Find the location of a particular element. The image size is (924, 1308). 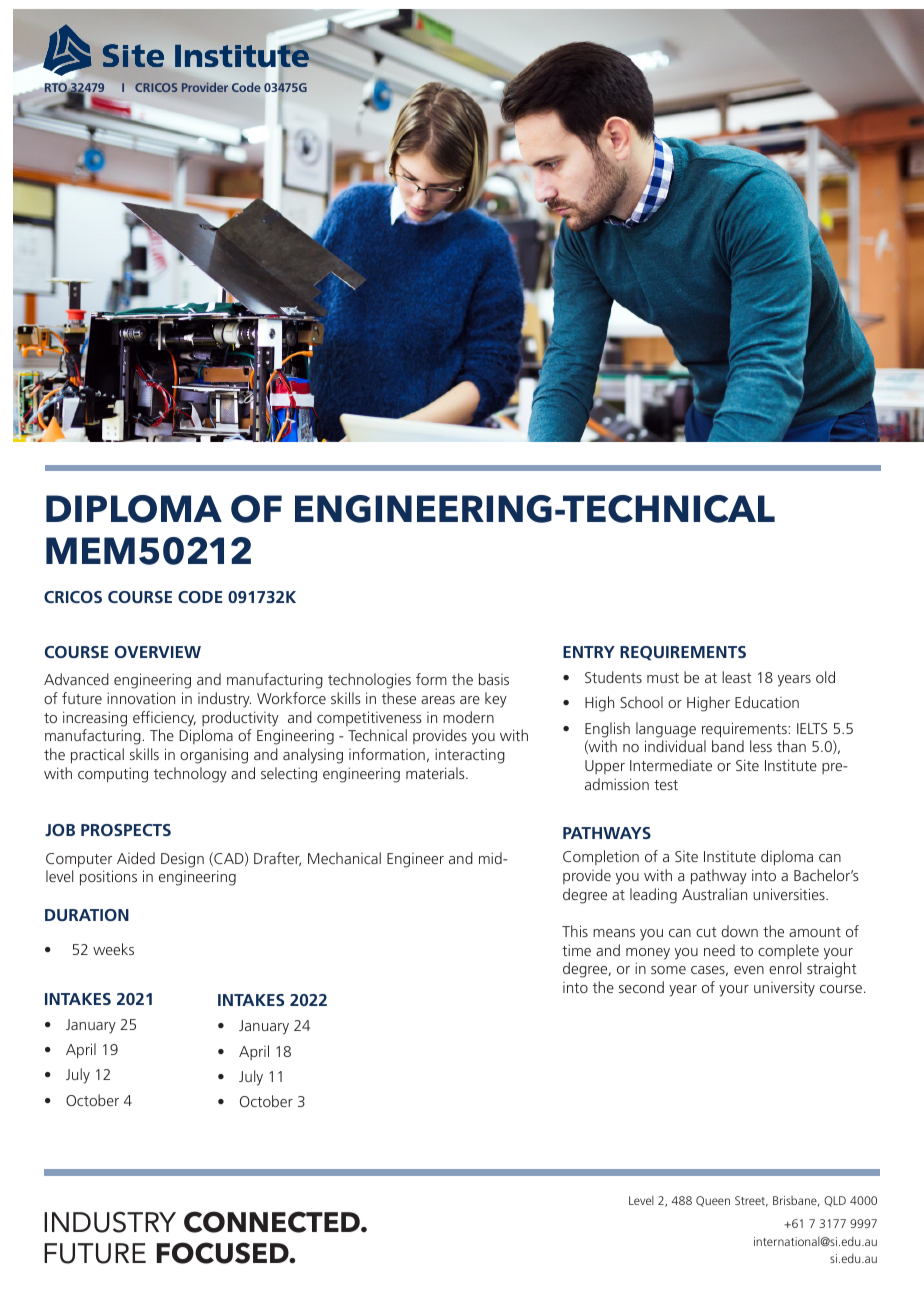

down is located at coordinates (740, 931).
